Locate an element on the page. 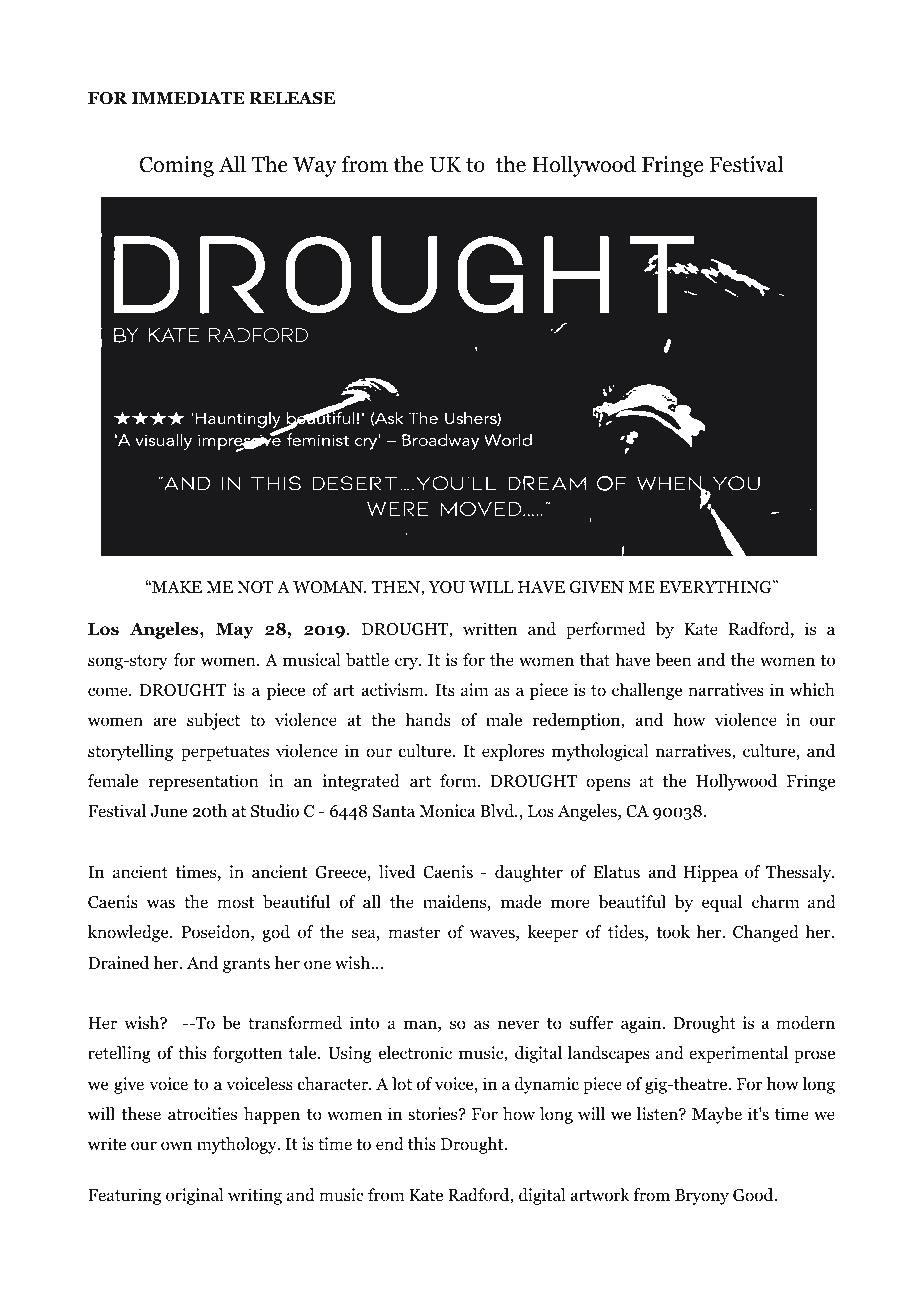  subject is located at coordinates (213, 721).
